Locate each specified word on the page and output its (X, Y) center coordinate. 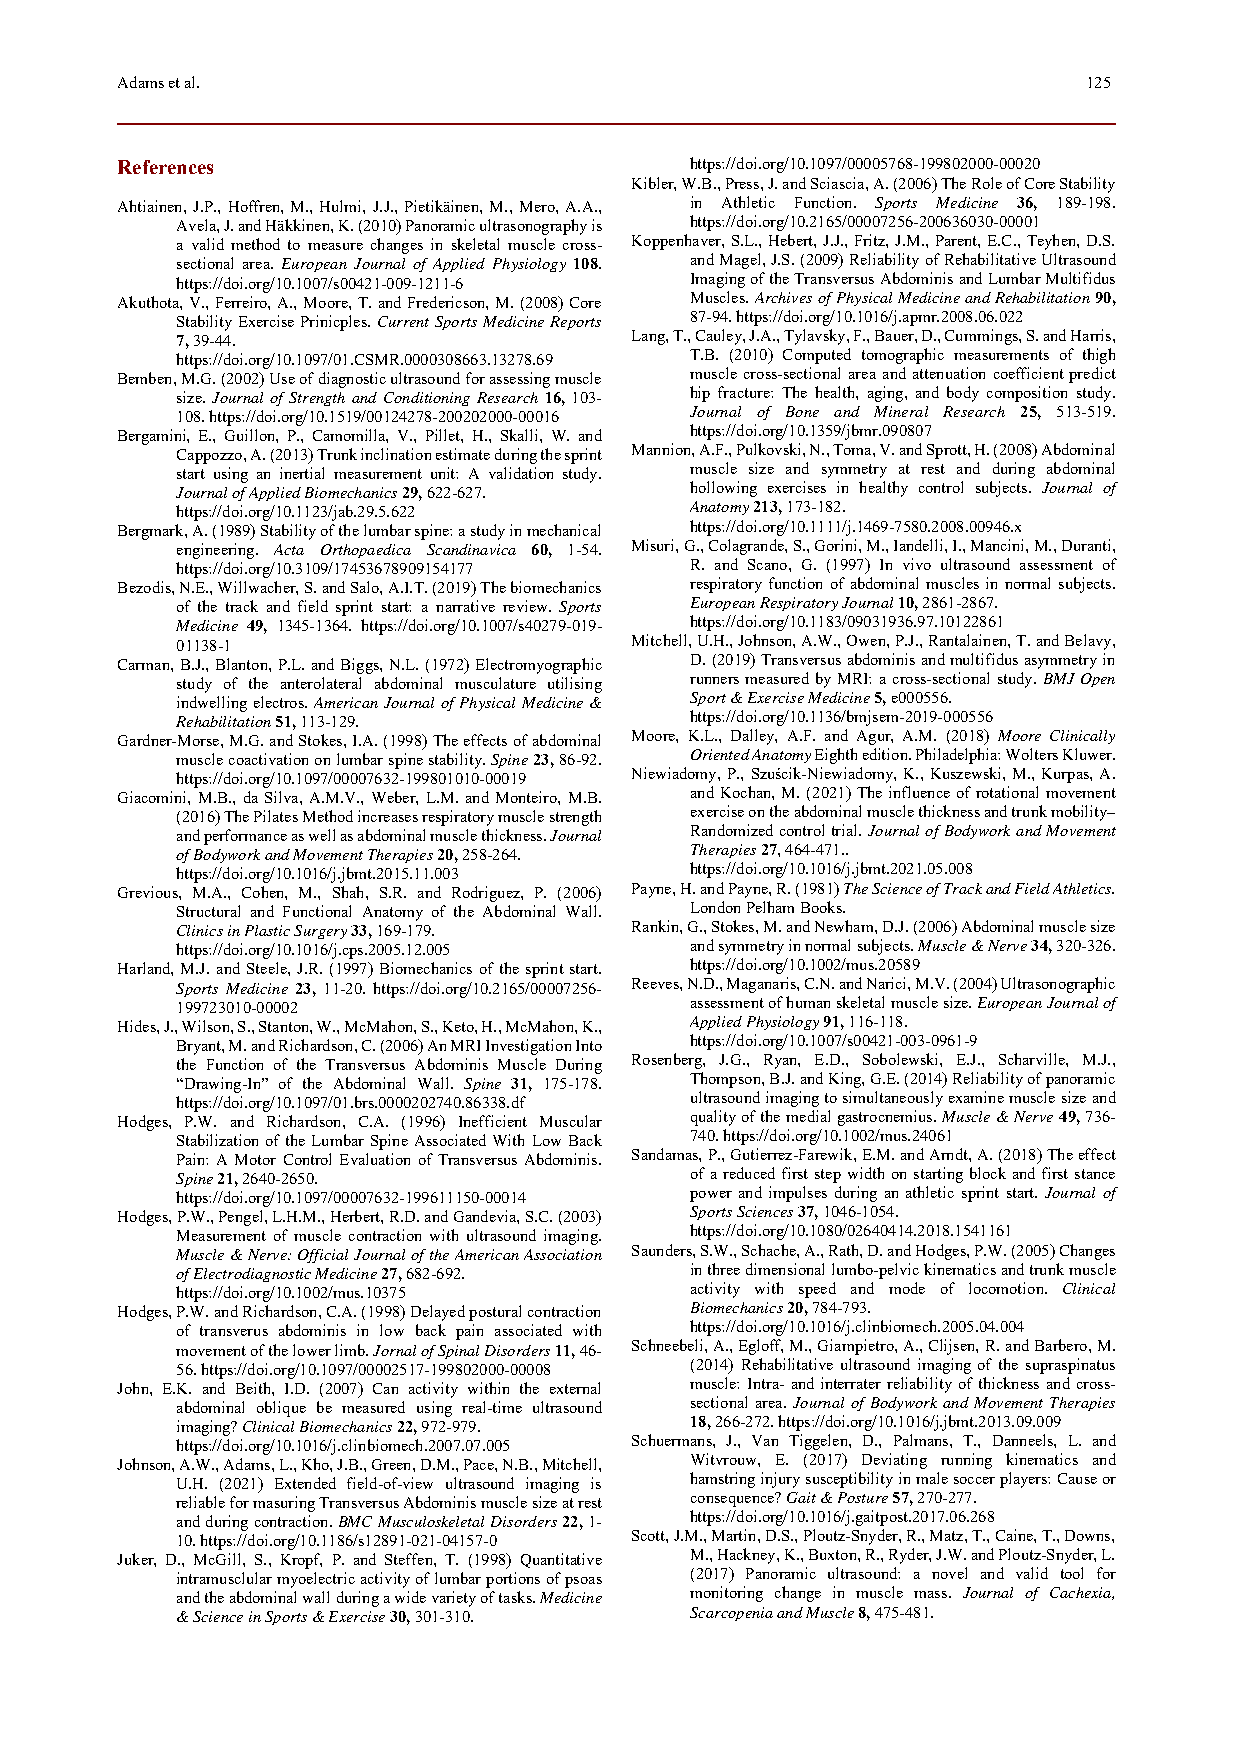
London (715, 907)
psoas (583, 1582)
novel (949, 1573)
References (165, 167)
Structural (208, 911)
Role (987, 183)
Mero (538, 206)
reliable (200, 1502)
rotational (1007, 792)
